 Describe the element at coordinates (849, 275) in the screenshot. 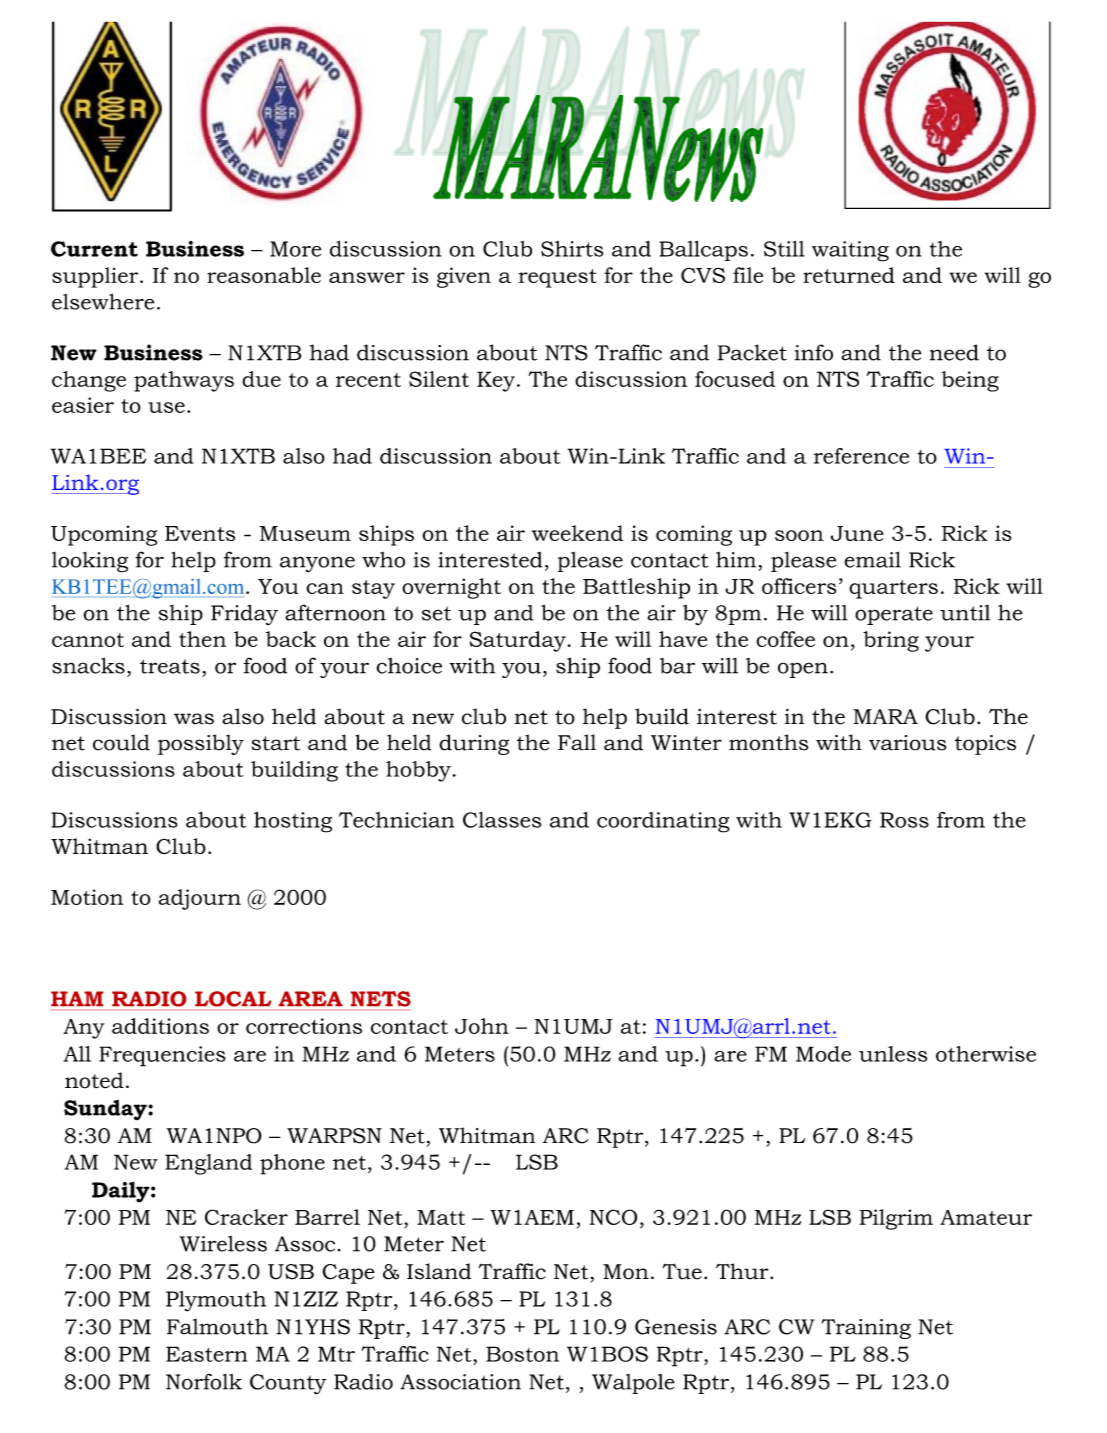

I see `returned` at that location.
